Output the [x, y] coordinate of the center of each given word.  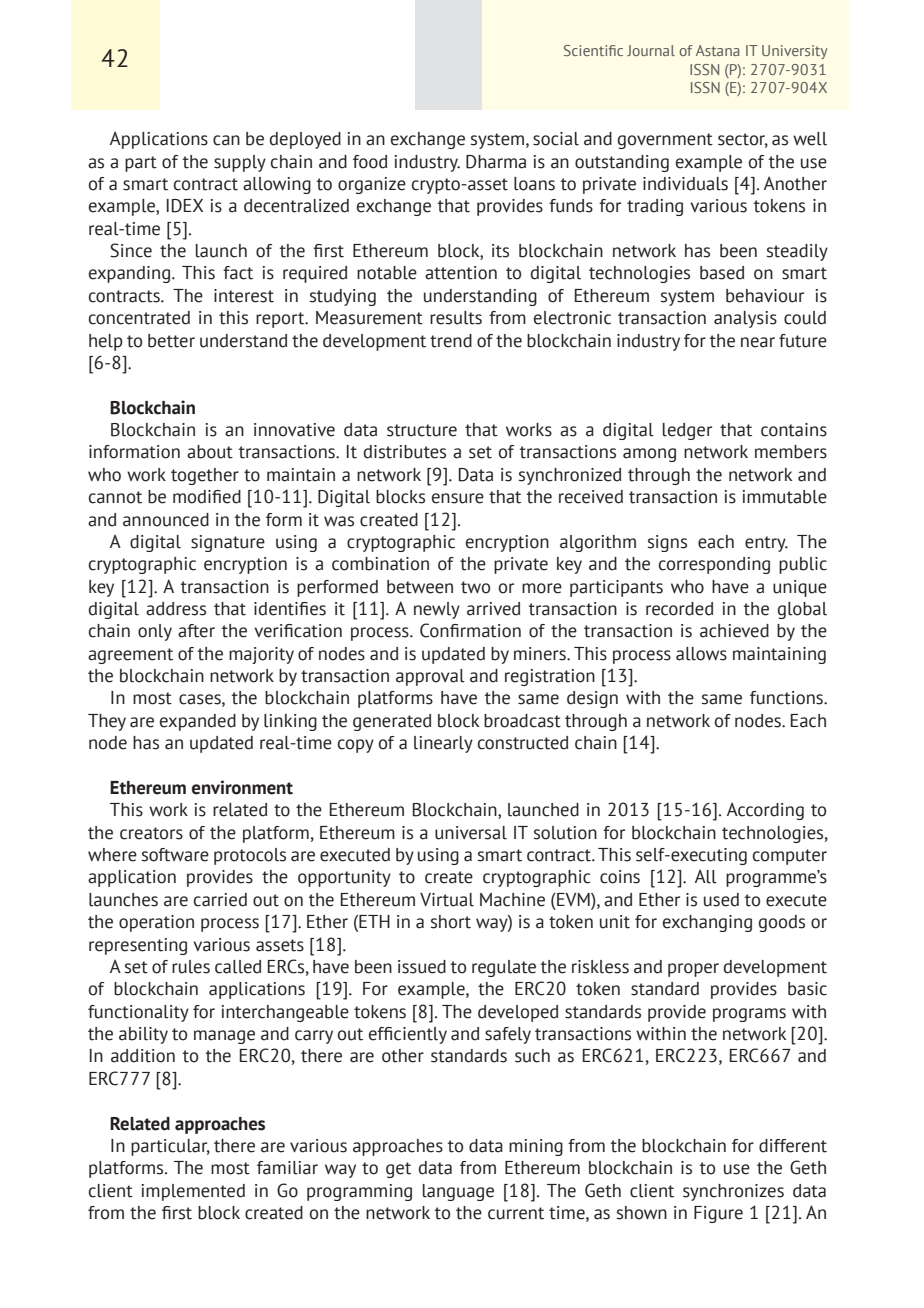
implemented [193, 1192]
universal [471, 833]
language [458, 1192]
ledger [687, 431]
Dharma [496, 162]
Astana [718, 50]
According [765, 811]
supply [240, 163]
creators [151, 833]
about [210, 452]
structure [422, 430]
